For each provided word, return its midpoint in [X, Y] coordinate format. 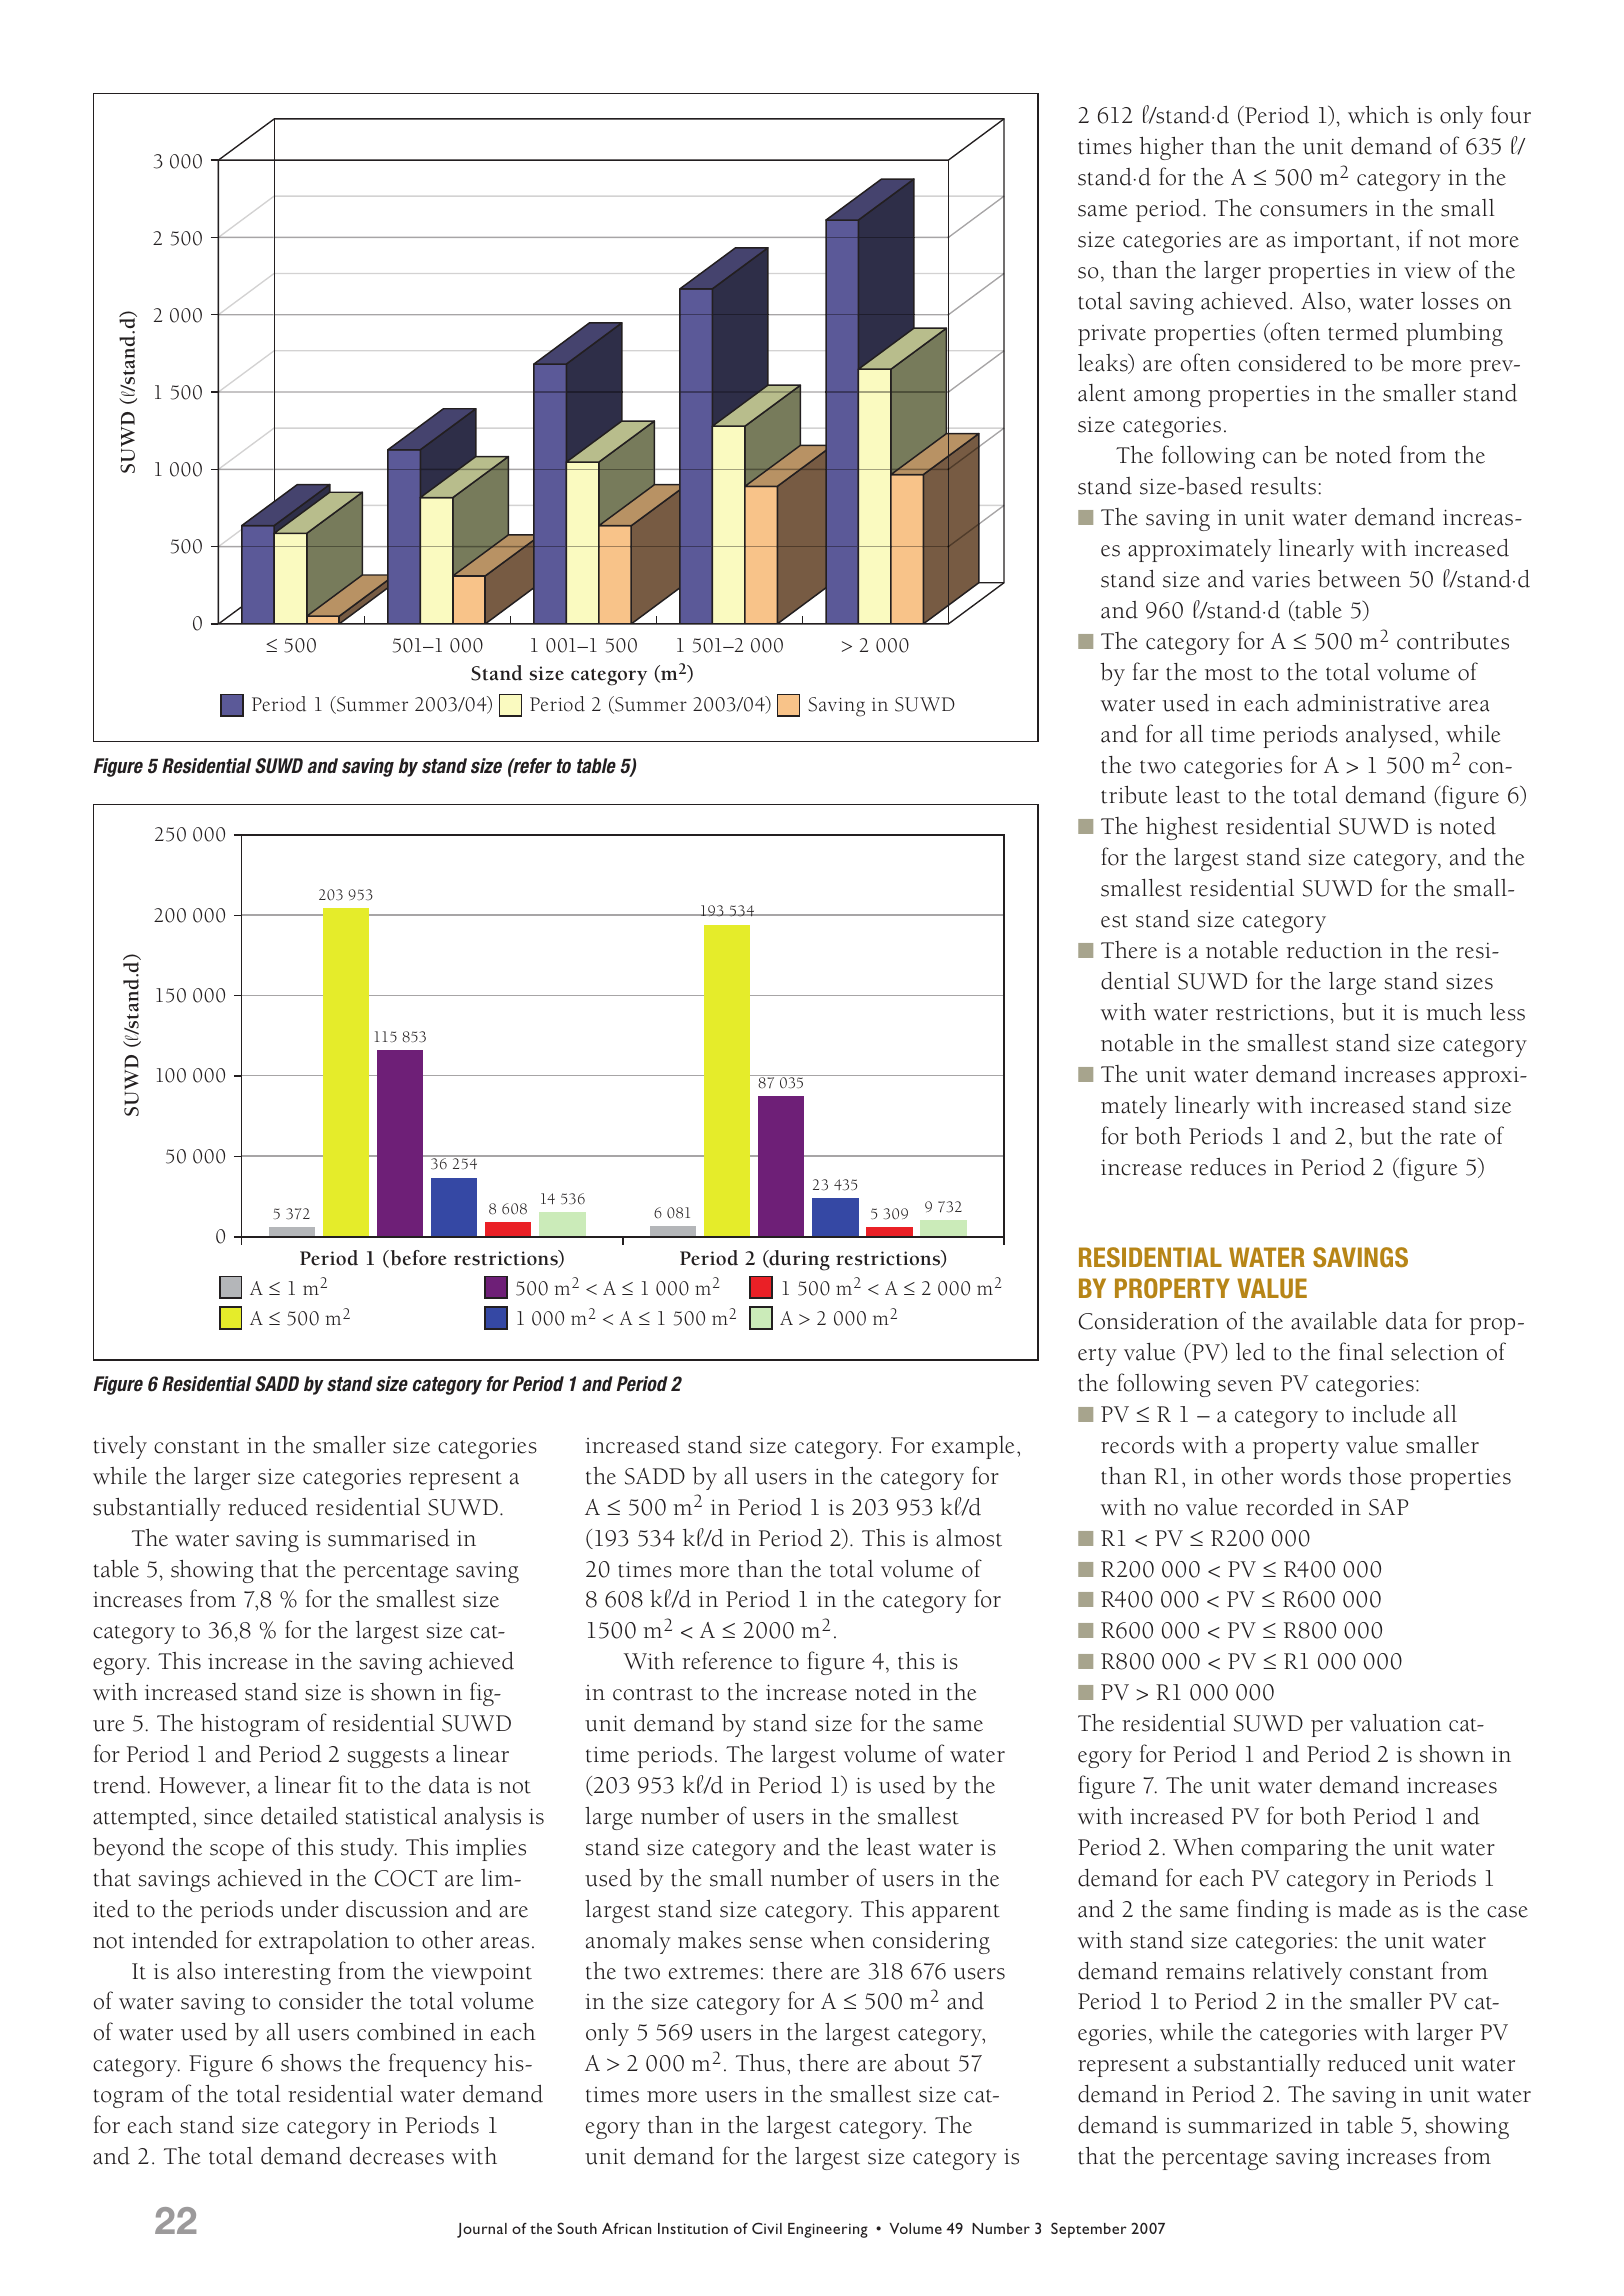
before [417, 1259]
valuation [1396, 1723]
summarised [389, 1538]
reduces [1228, 1167]
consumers [1313, 211]
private [1112, 335]
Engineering [828, 2230]
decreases [397, 2156]
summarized [1250, 2125]
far [1146, 671]
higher [1171, 148]
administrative [1369, 703]
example [973, 1447]
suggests [388, 1758]
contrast [653, 1694]
